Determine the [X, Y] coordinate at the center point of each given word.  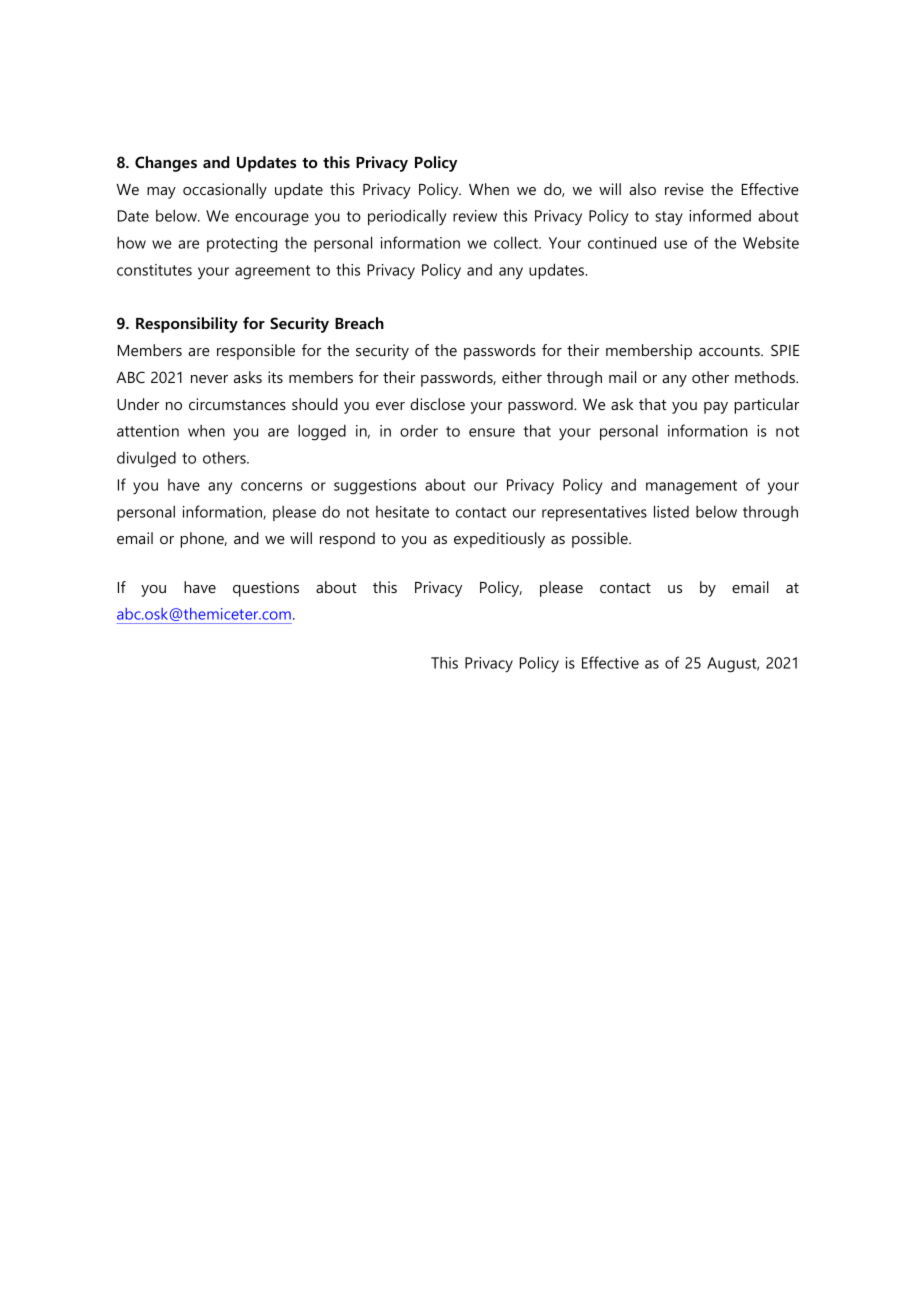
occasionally [225, 191]
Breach [359, 323]
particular [766, 406]
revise [684, 189]
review [475, 216]
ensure [492, 432]
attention [148, 431]
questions [266, 589]
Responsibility [187, 325]
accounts [730, 351]
